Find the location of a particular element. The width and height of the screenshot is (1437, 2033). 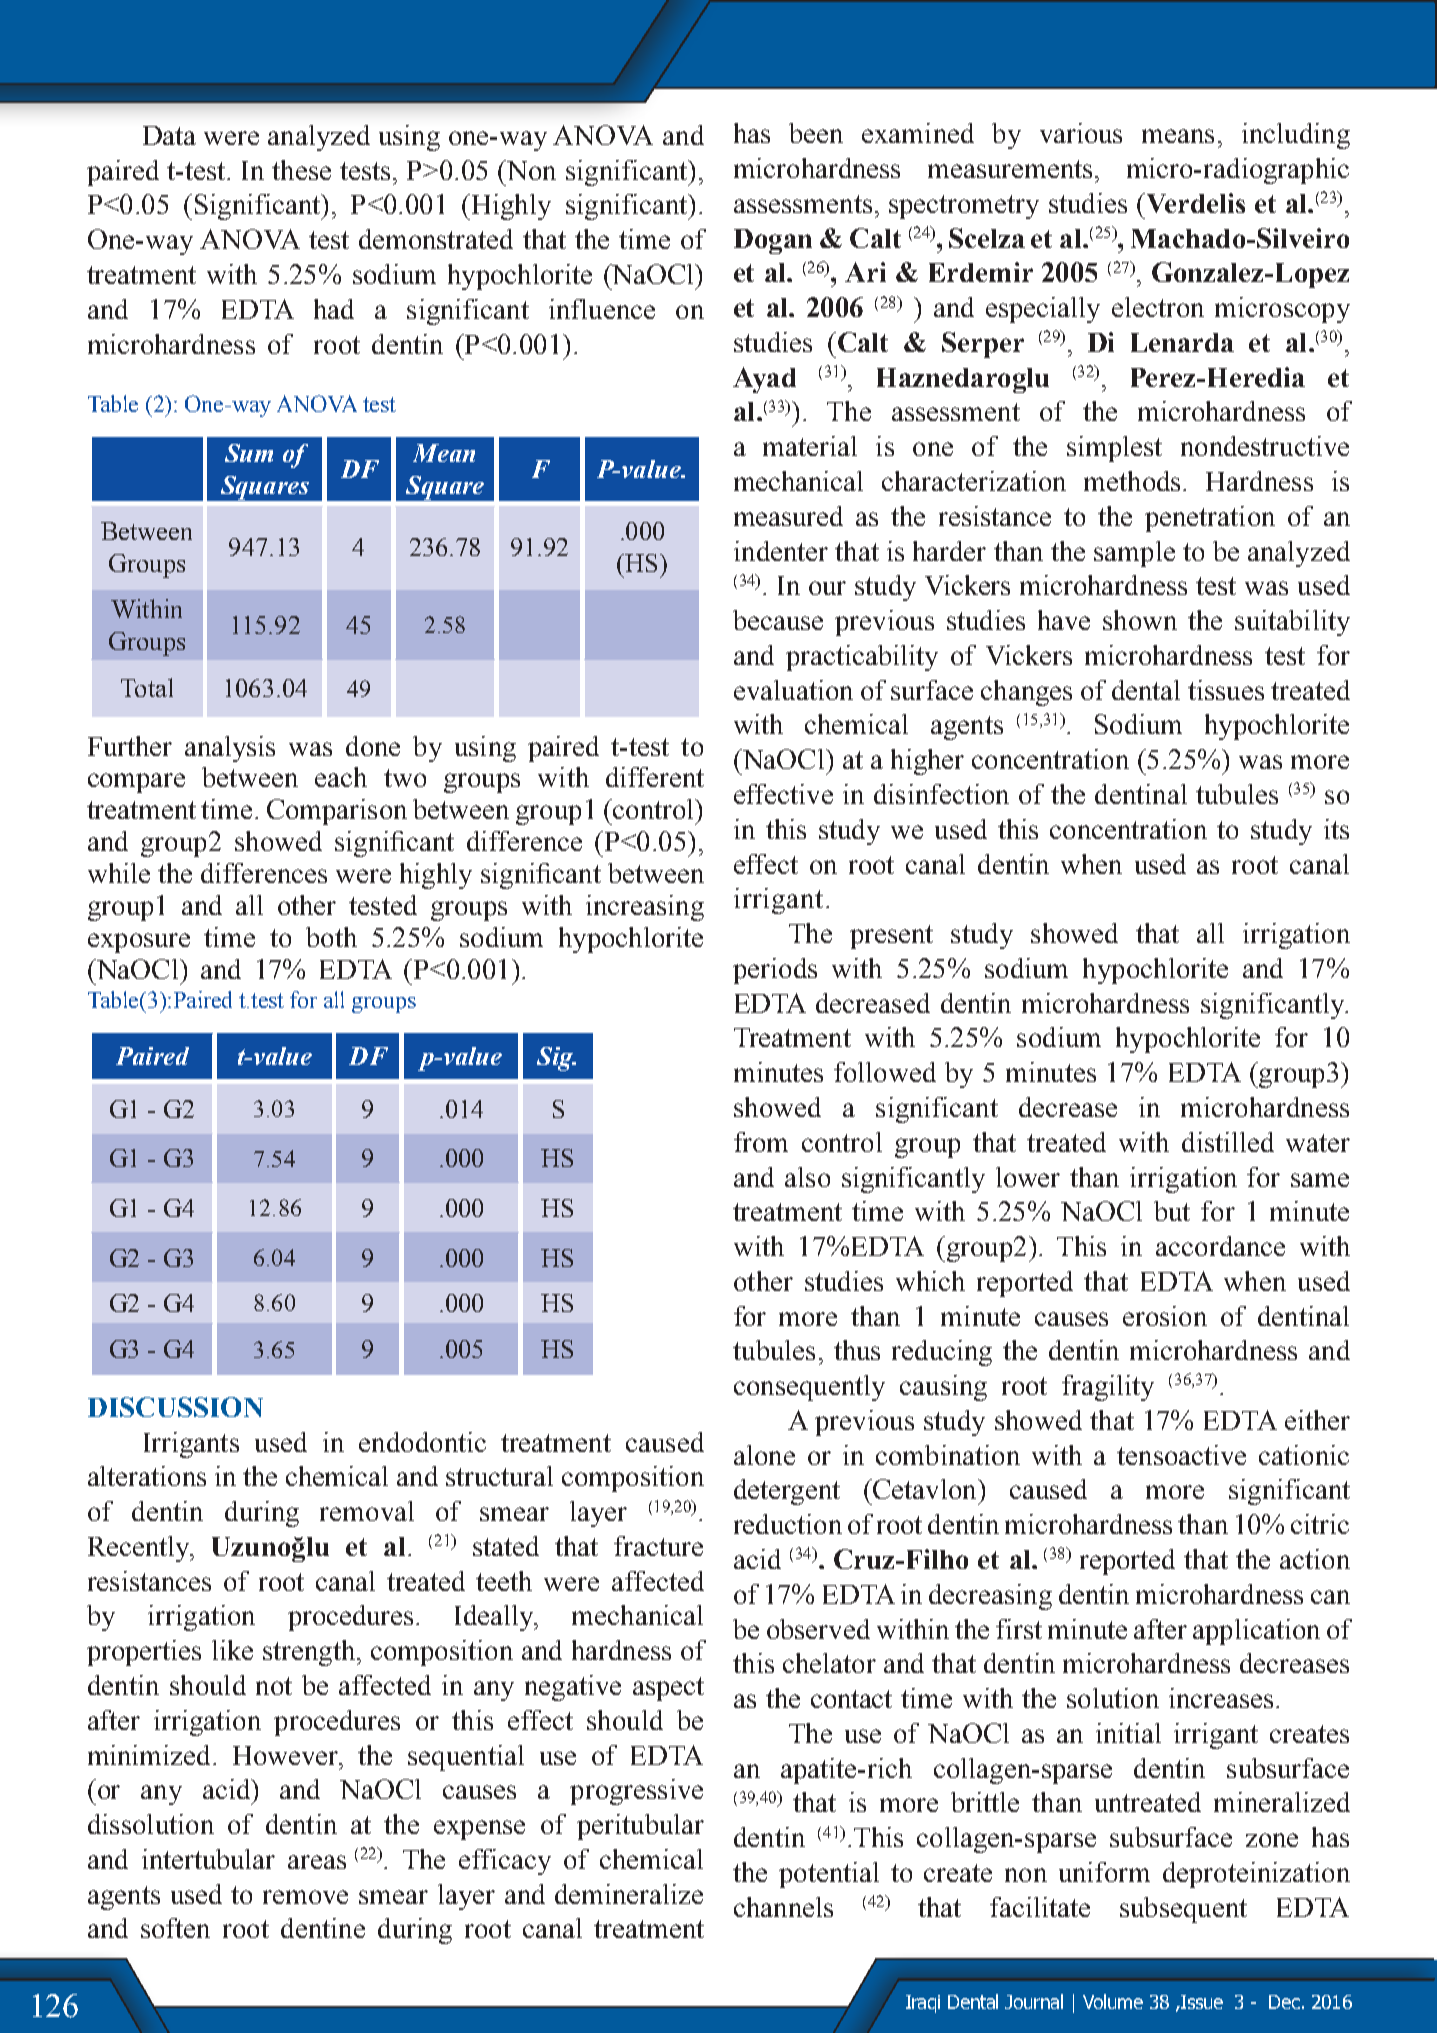

consequently is located at coordinates (809, 1388).
